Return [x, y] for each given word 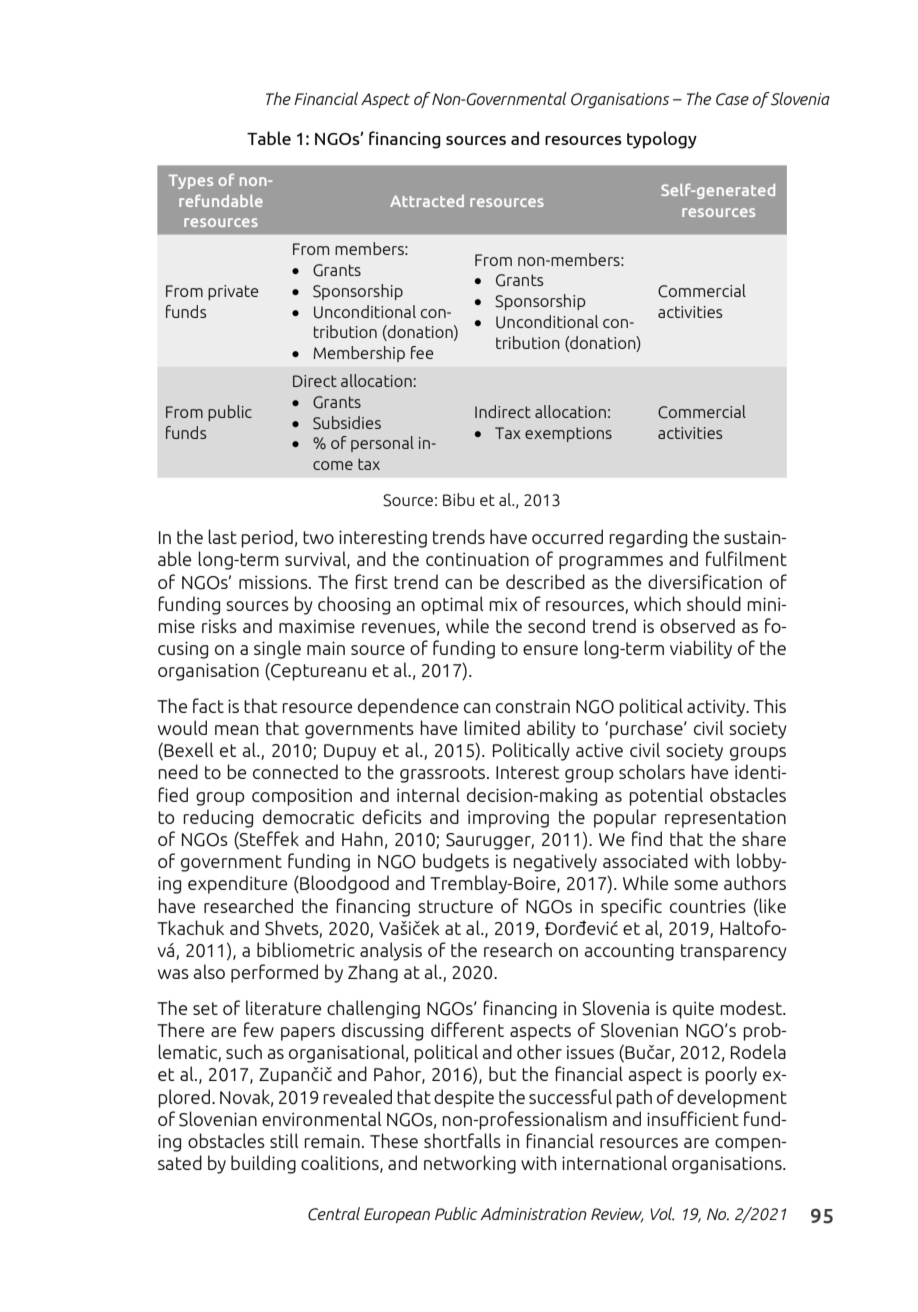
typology [662, 140]
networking [470, 1164]
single [277, 649]
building [263, 1164]
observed [697, 625]
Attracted [427, 201]
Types [191, 182]
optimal [452, 605]
